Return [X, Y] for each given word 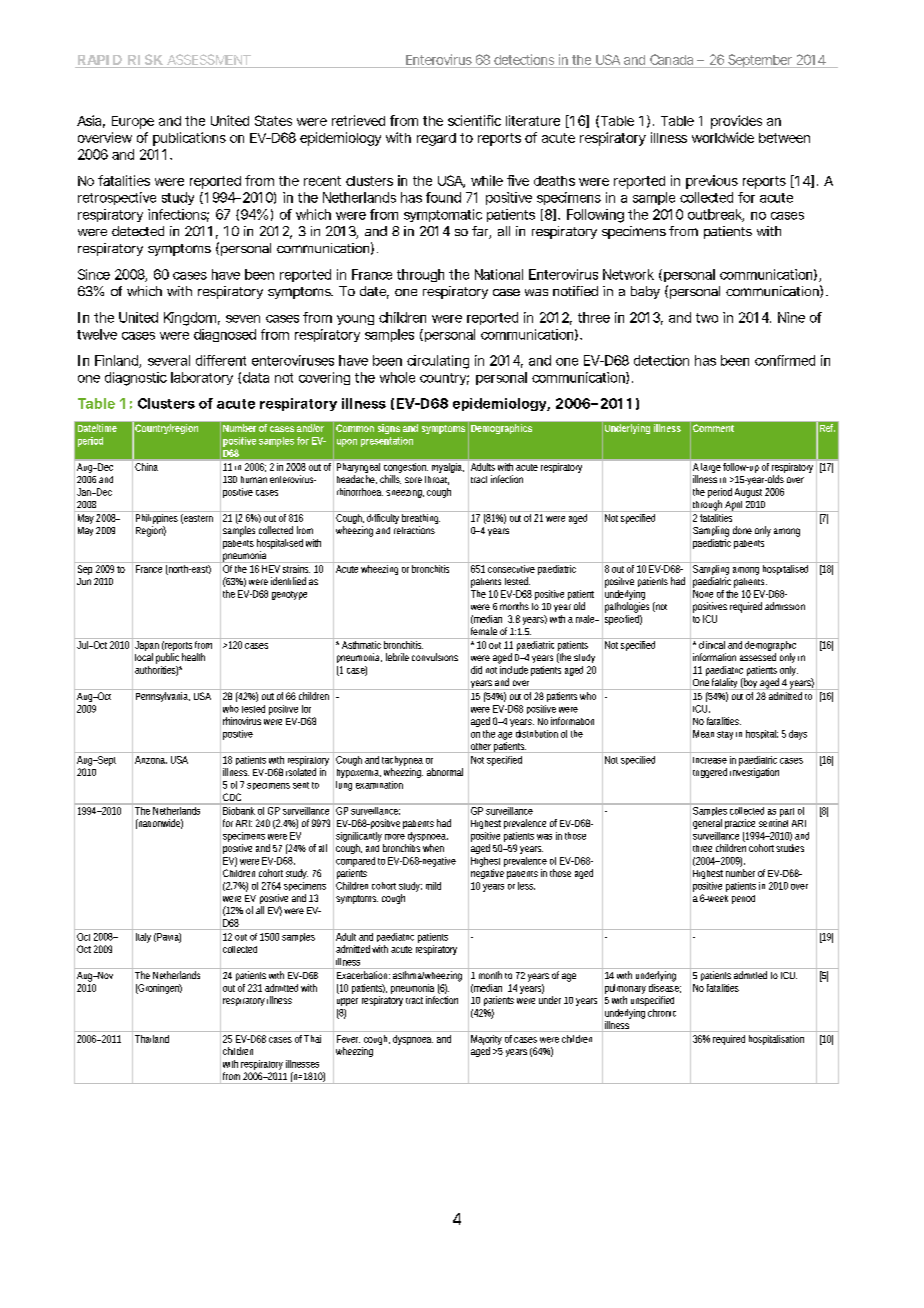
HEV [271, 569]
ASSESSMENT [209, 59]
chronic [662, 1013]
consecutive [511, 569]
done [742, 530]
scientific [474, 120]
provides [736, 122]
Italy [143, 938]
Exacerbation [363, 975]
